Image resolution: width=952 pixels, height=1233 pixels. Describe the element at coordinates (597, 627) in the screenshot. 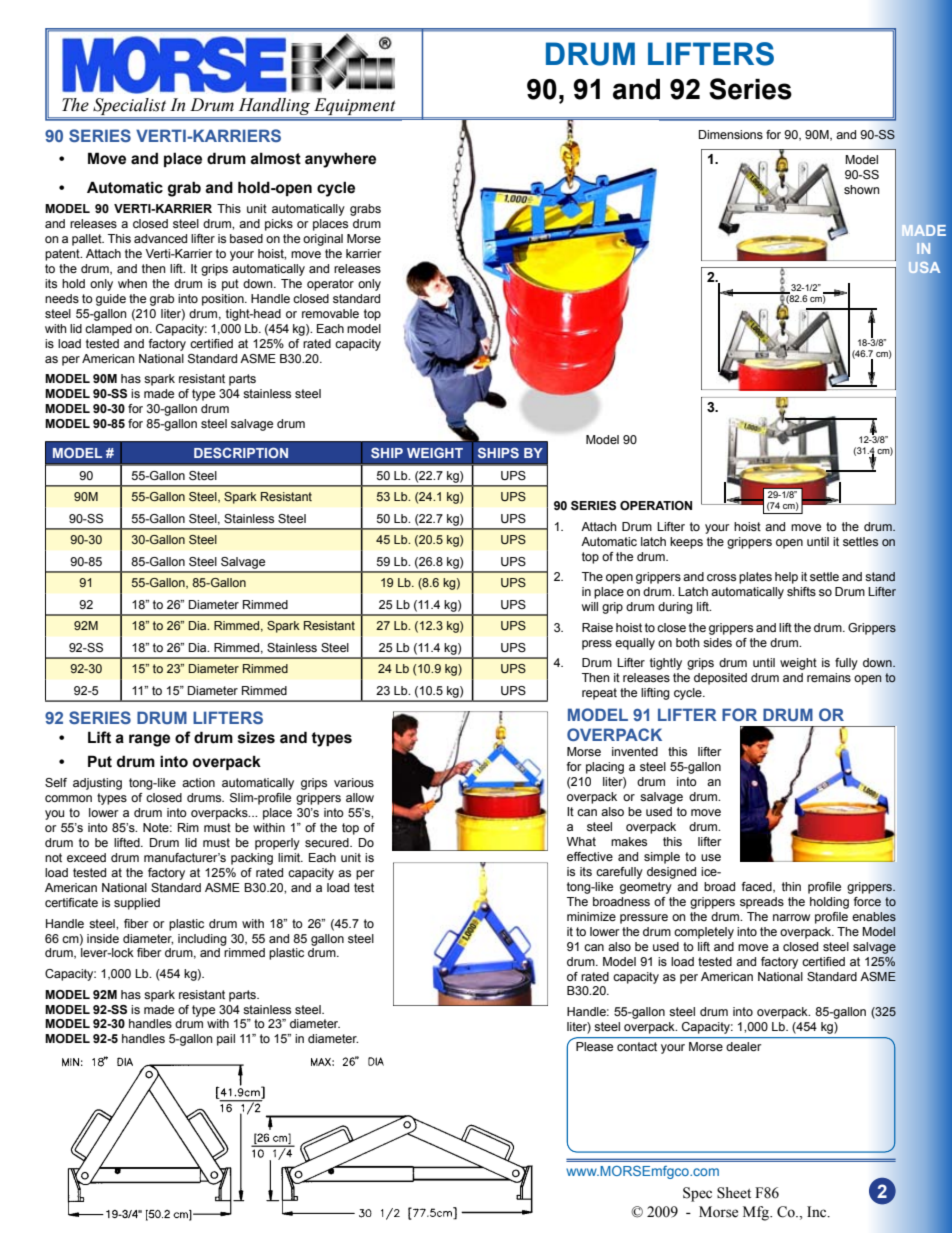

I see `Raise` at that location.
